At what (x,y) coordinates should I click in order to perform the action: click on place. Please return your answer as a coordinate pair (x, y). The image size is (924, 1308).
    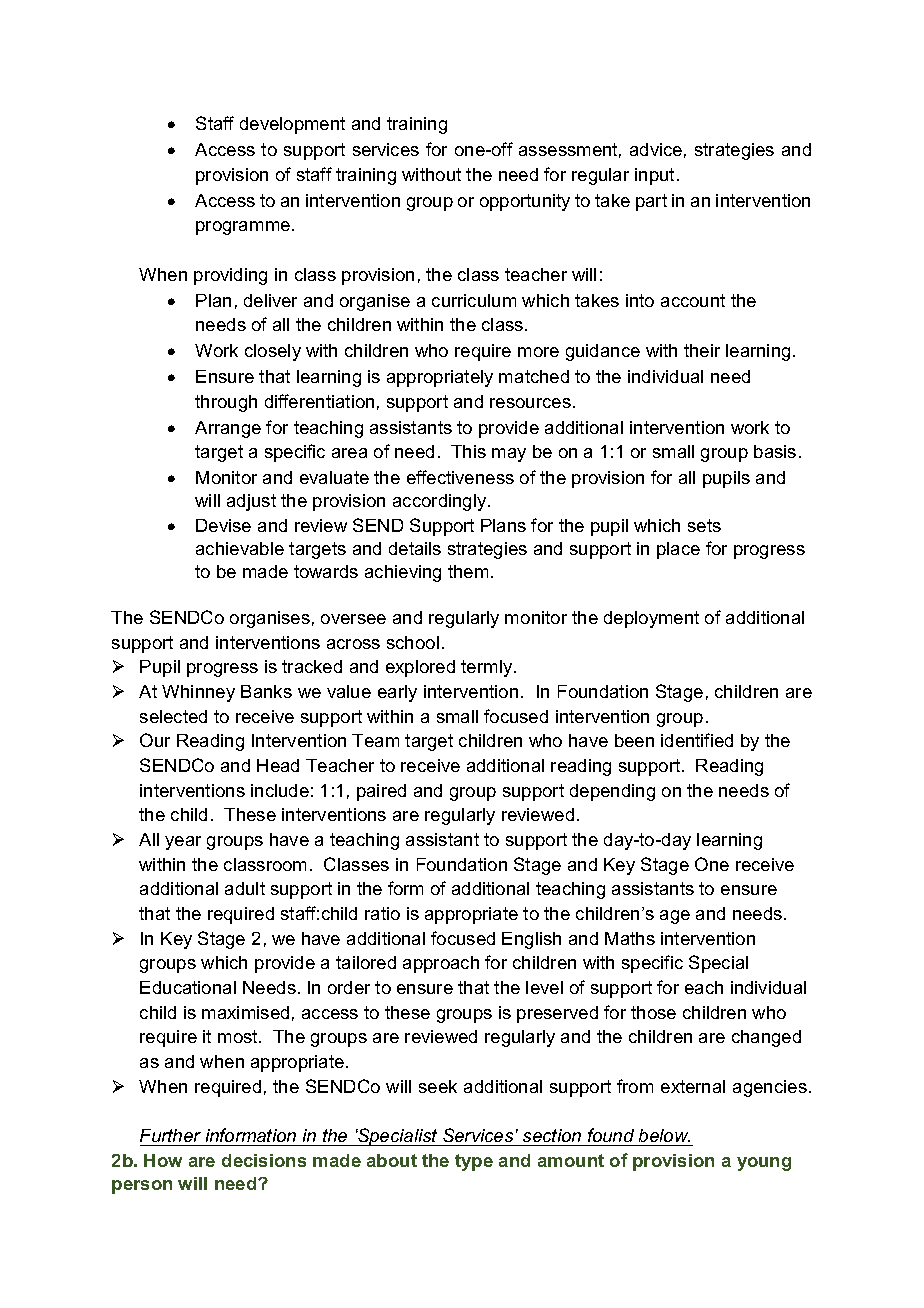
    Looking at the image, I should click on (678, 550).
